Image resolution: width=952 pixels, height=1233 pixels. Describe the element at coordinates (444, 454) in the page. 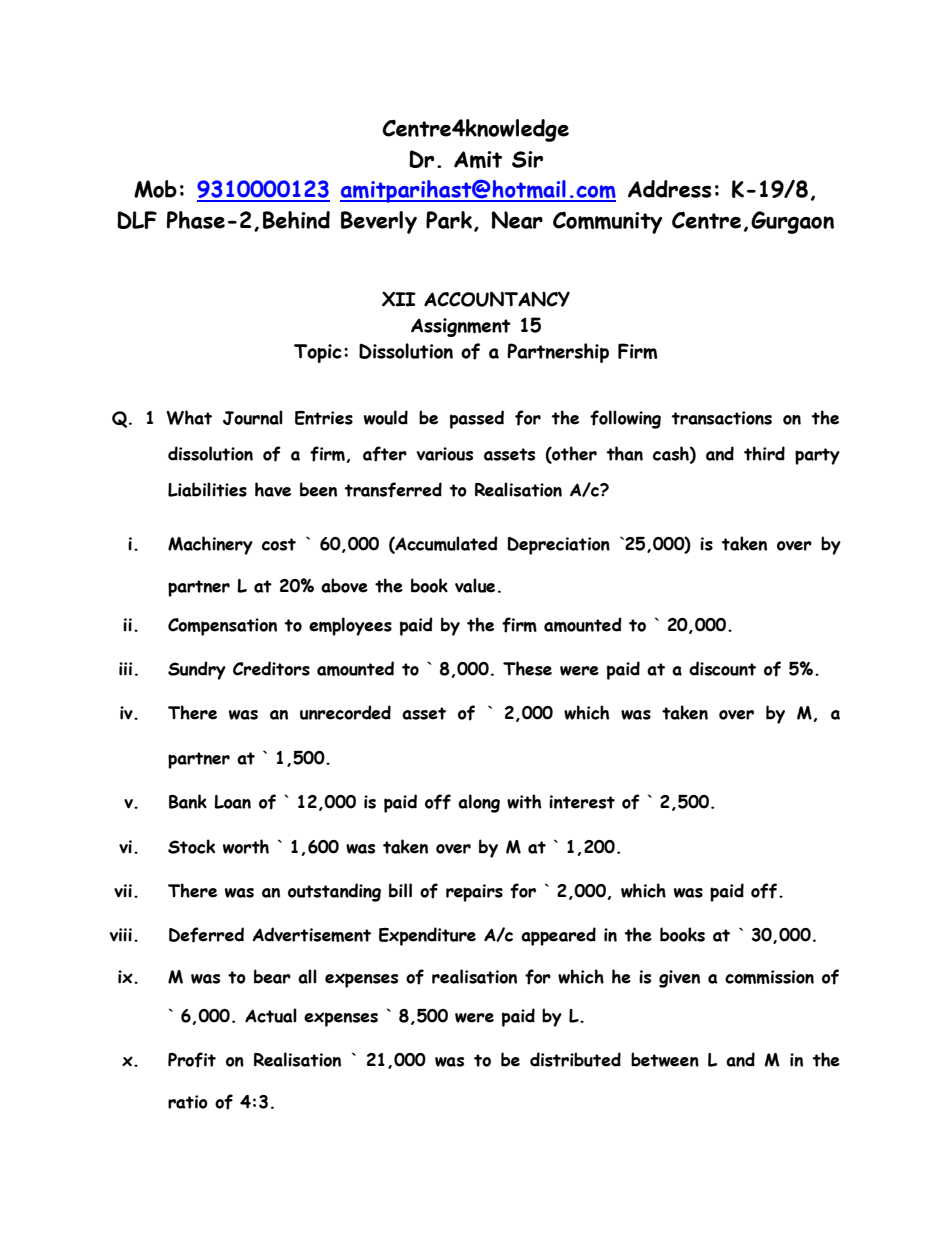

I see `various` at that location.
